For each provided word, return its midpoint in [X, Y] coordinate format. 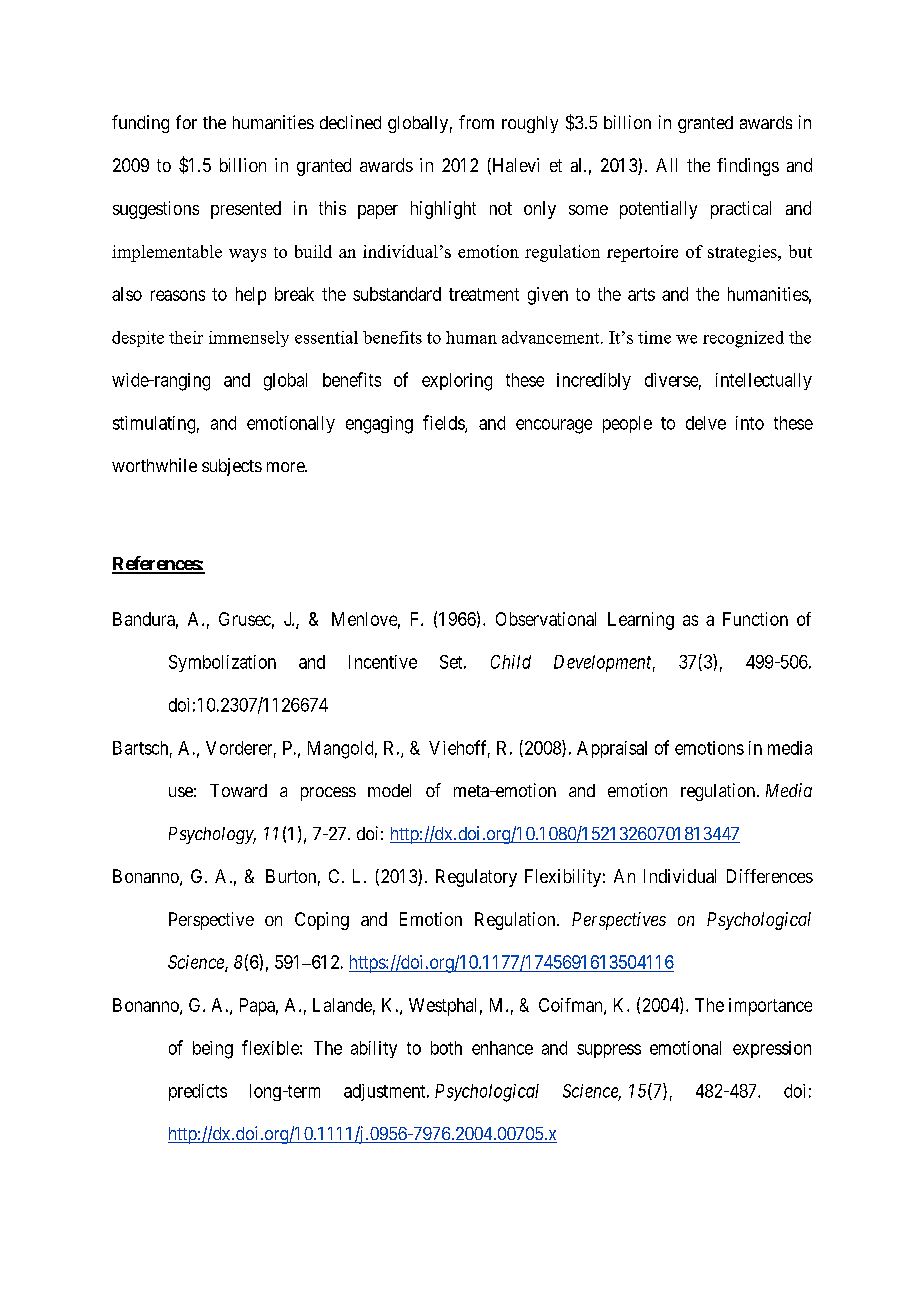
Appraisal [612, 749]
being [213, 1050]
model [389, 790]
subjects [232, 467]
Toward [238, 790]
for [186, 122]
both [446, 1048]
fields [444, 423]
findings [748, 167]
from [476, 122]
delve [706, 423]
